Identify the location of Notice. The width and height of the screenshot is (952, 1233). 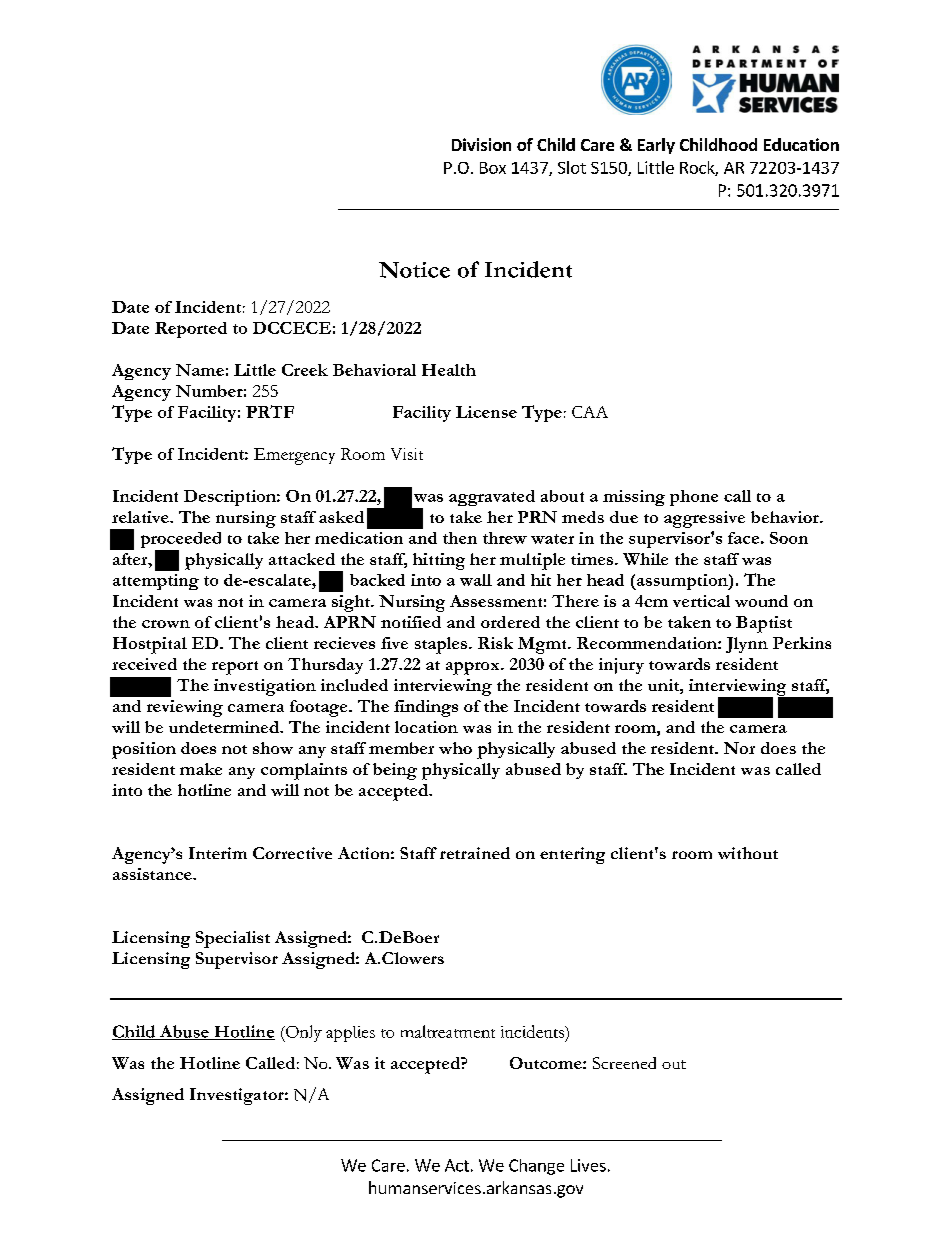
(414, 270).
